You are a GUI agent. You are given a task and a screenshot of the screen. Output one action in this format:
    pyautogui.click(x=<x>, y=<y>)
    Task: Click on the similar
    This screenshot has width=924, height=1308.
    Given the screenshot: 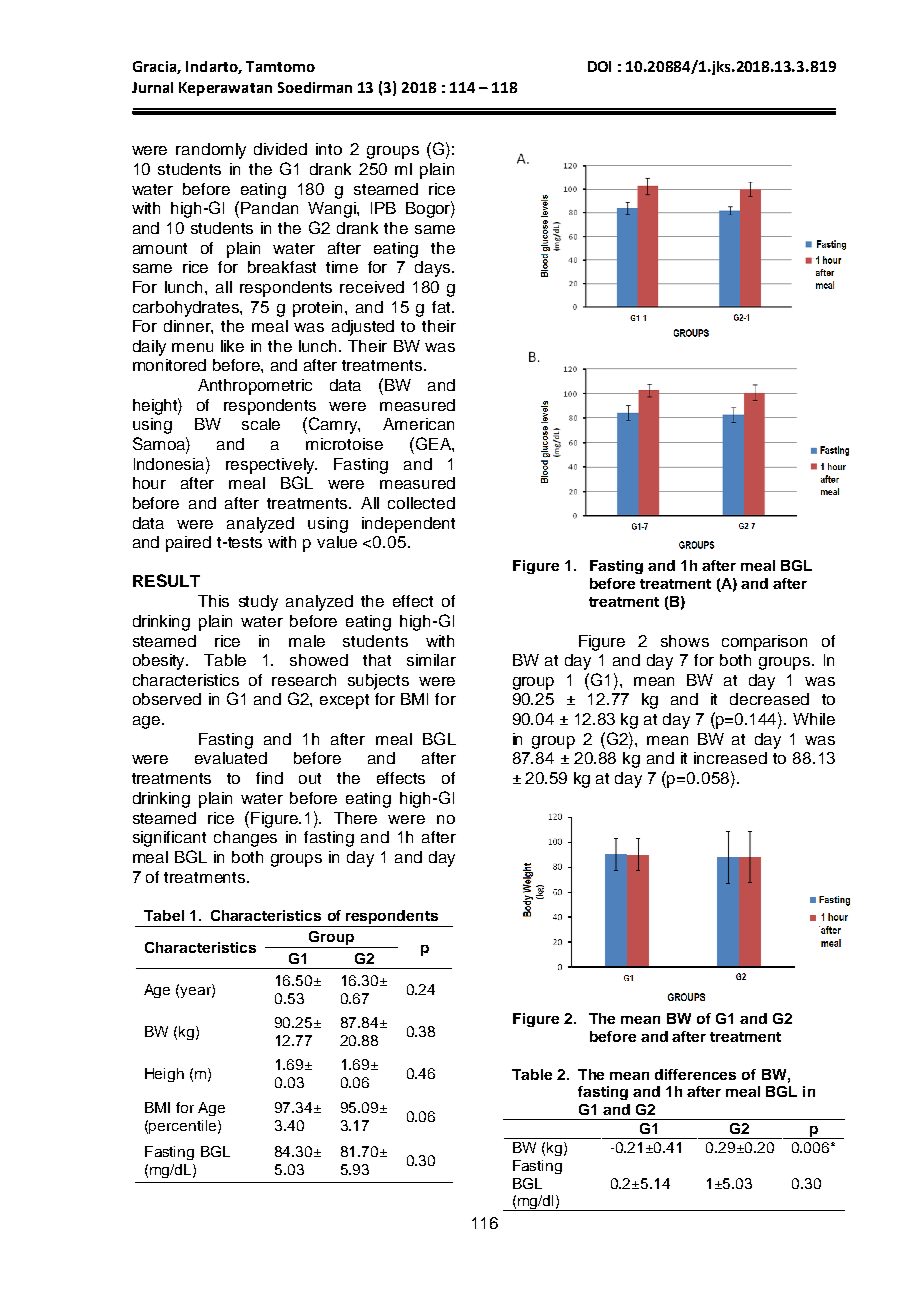 What is the action you would take?
    pyautogui.click(x=431, y=660)
